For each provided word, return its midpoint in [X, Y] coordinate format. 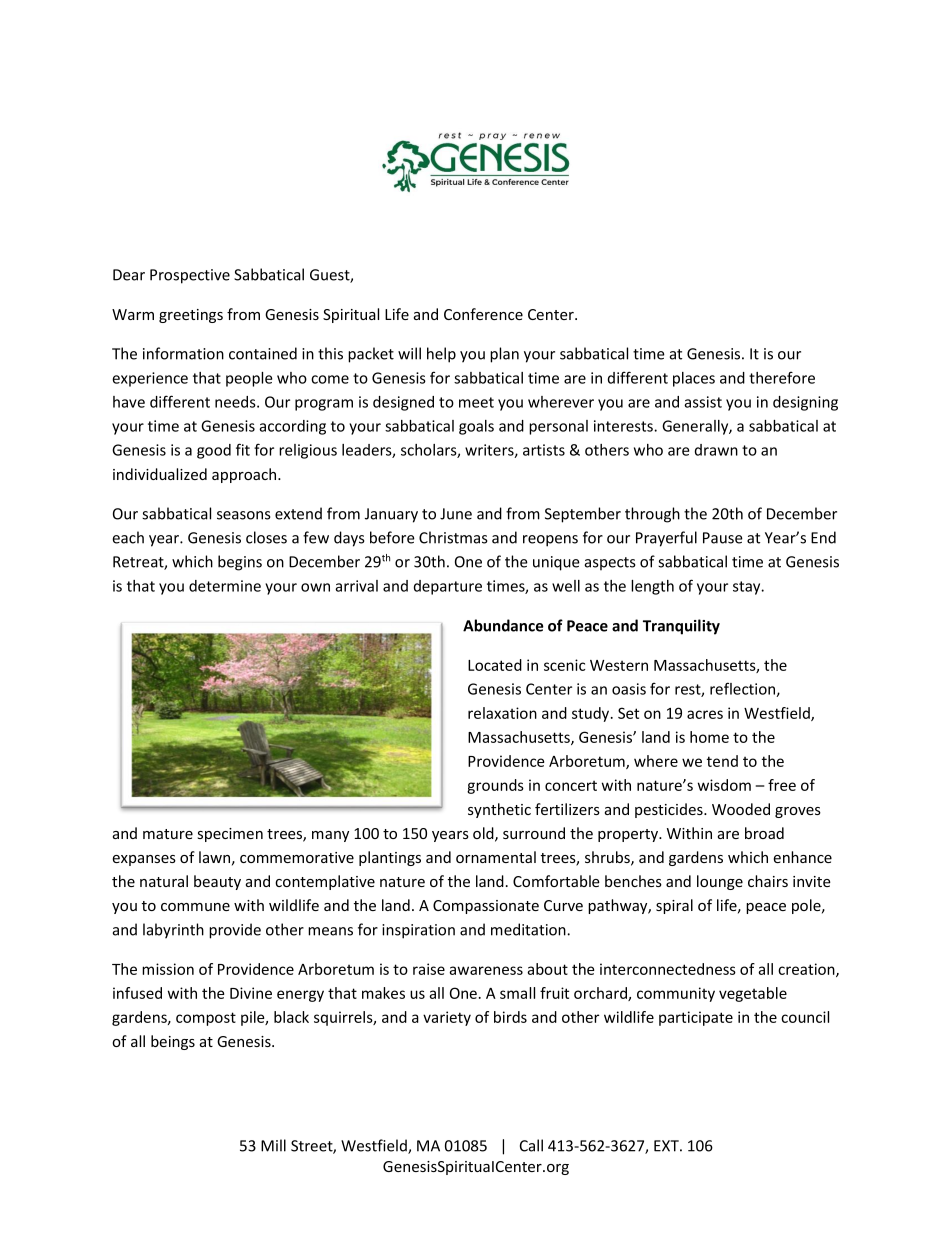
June [456, 514]
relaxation [502, 713]
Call [531, 1145]
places [694, 379]
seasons [244, 515]
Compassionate [486, 907]
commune [195, 907]
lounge [720, 882]
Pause [723, 538]
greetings [191, 316]
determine [225, 586]
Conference [483, 314]
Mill [273, 1145]
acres [705, 714]
